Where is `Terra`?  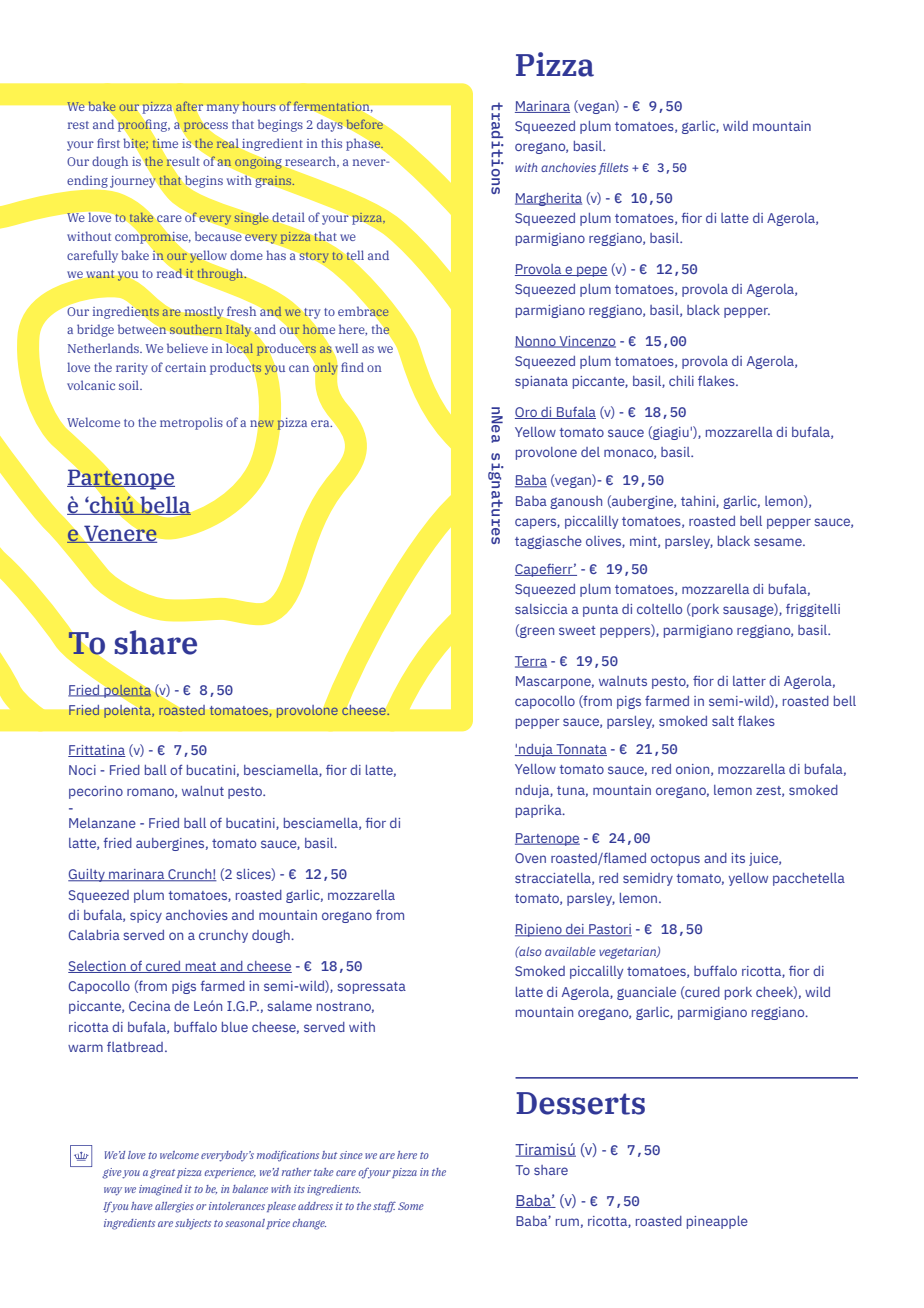
Terra is located at coordinates (531, 662).
